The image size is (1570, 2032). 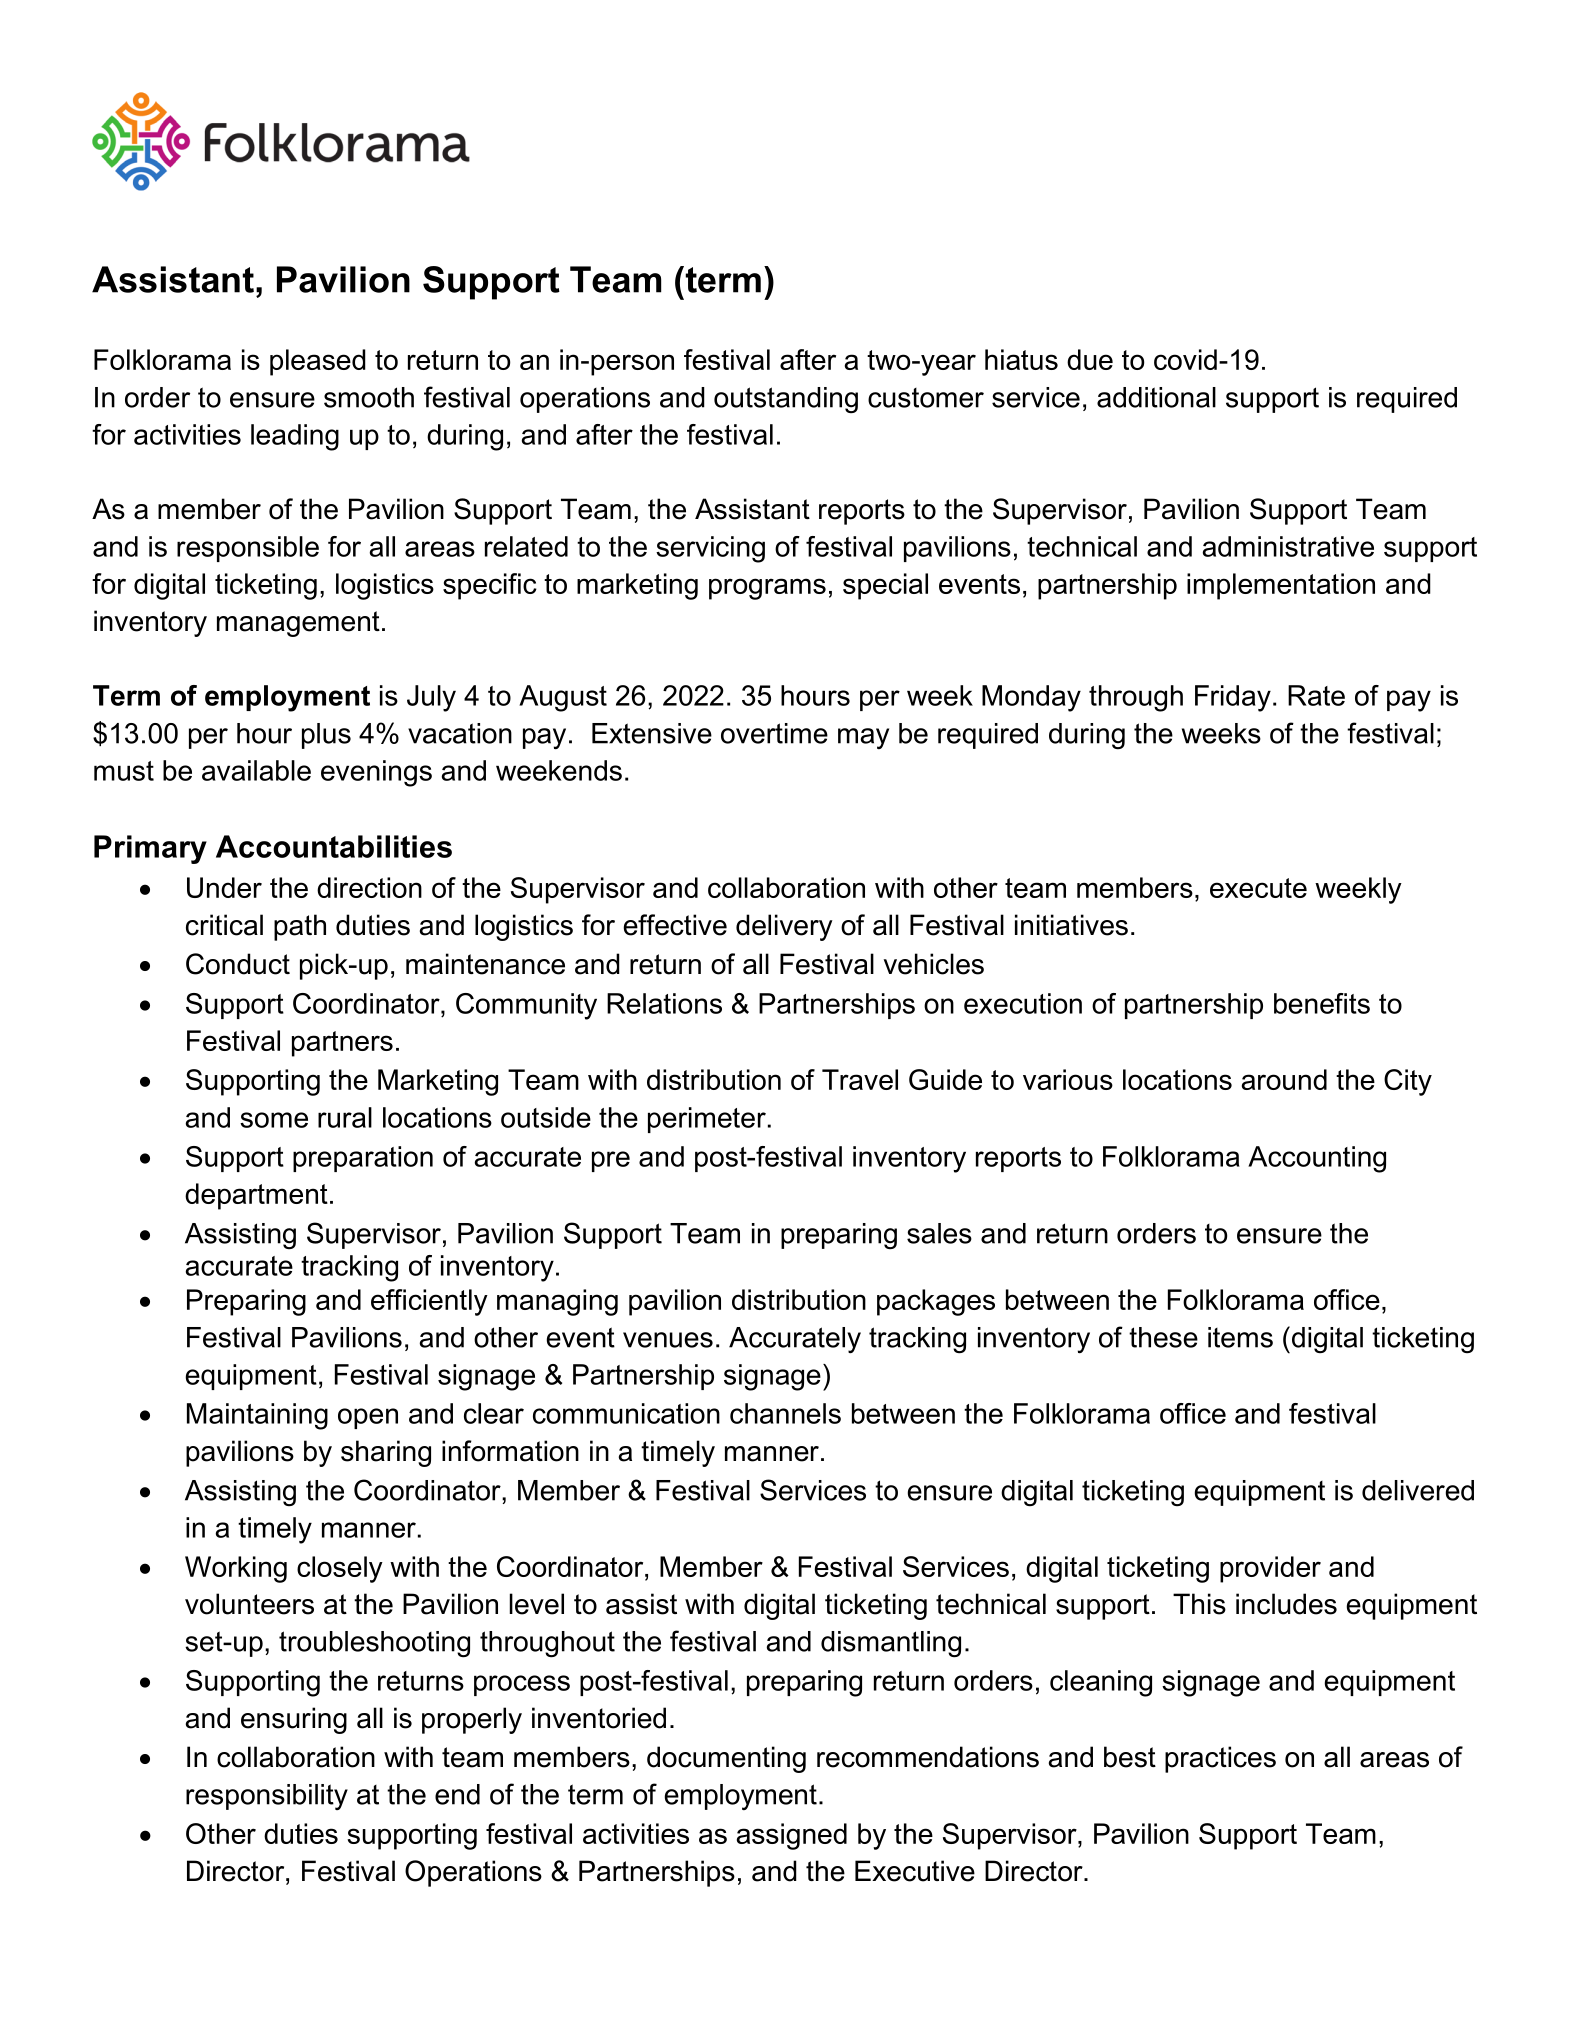 I want to click on assigned, so click(x=792, y=1836).
